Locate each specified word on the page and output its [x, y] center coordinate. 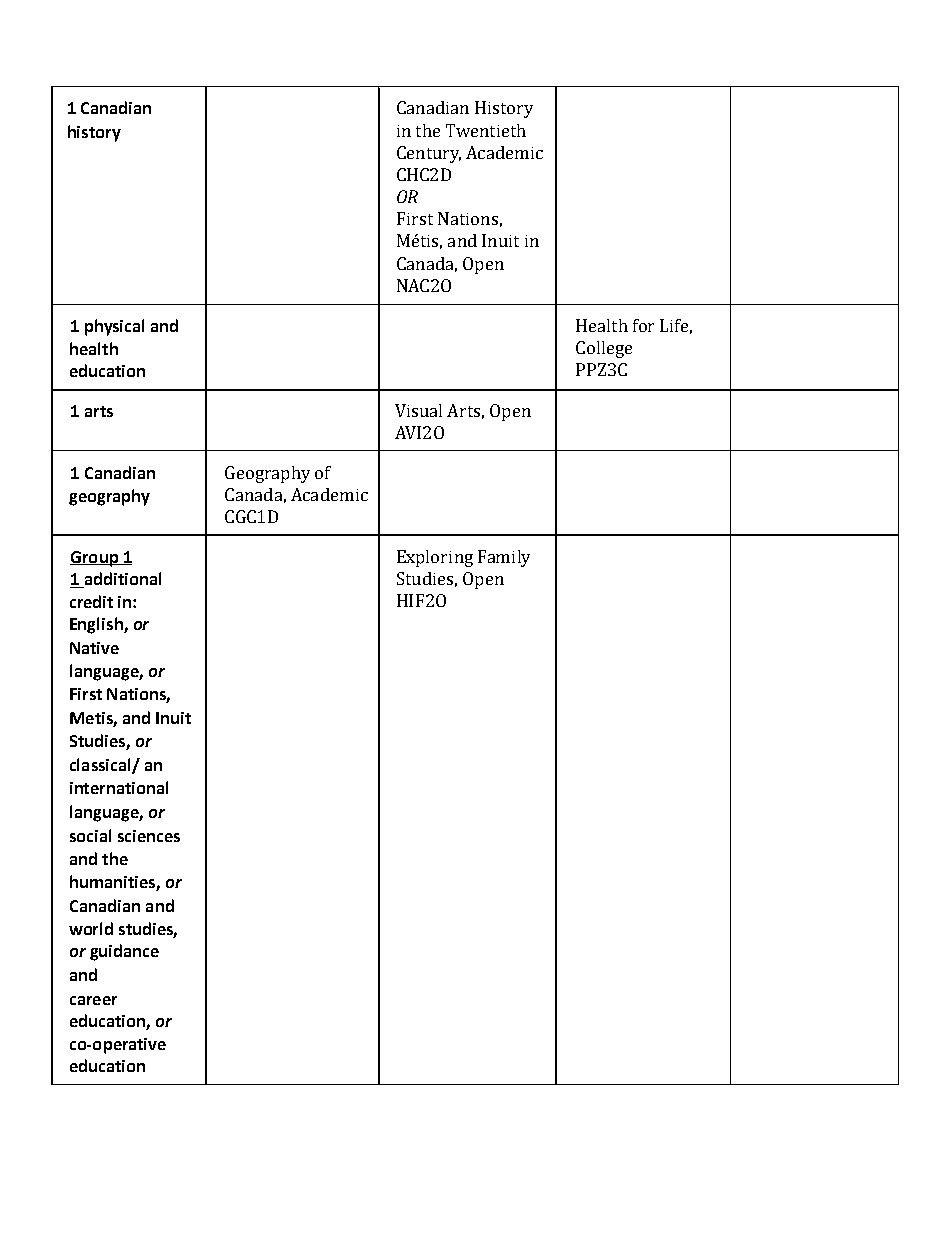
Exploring [435, 558]
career [93, 1000]
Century [429, 154]
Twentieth [486, 130]
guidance [124, 952]
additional [121, 580]
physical [114, 327]
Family [504, 558]
